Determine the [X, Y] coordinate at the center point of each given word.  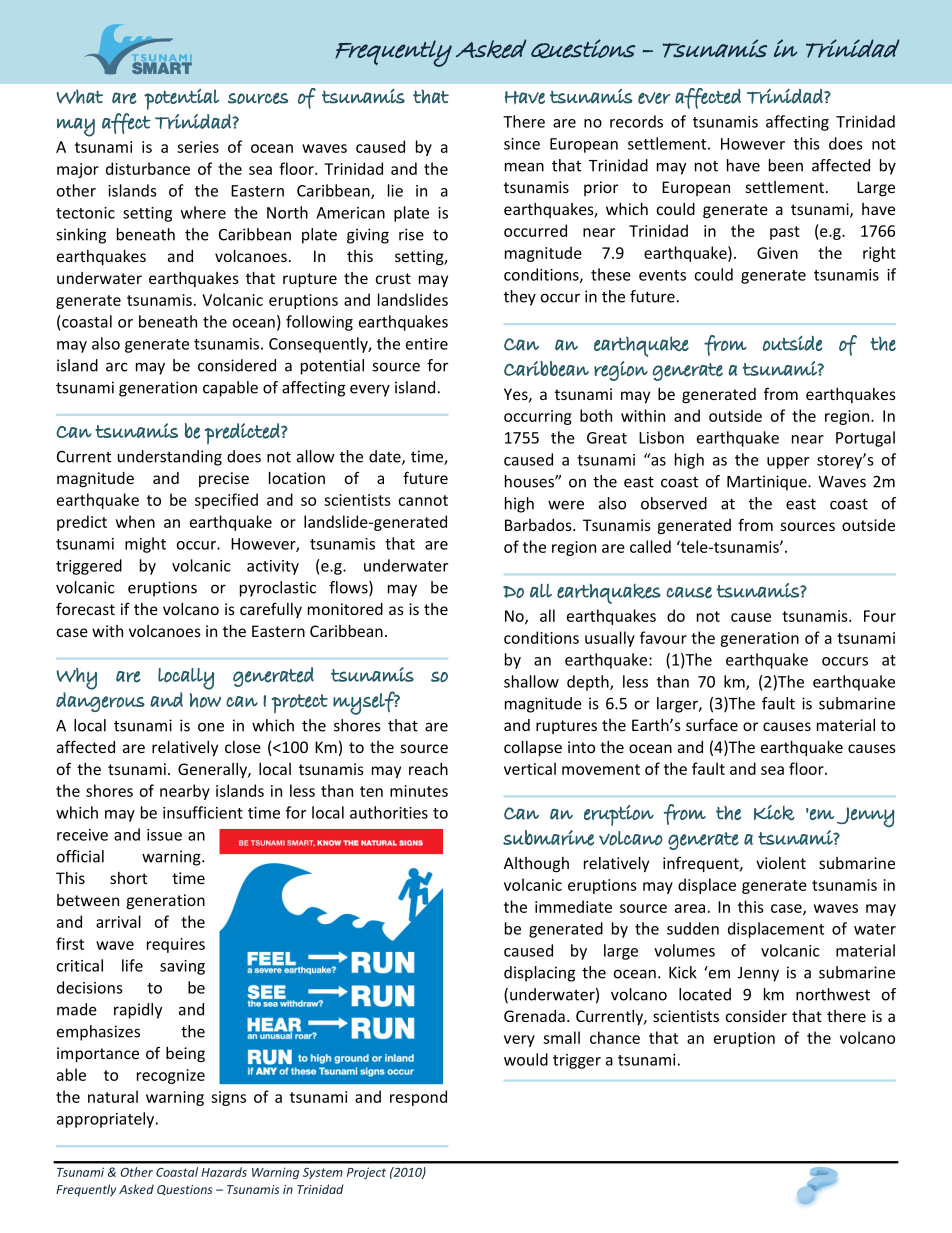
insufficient [203, 812]
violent [781, 863]
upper [788, 463]
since [522, 144]
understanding [169, 458]
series [198, 147]
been [786, 165]
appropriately [107, 1120]
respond [418, 1098]
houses [530, 481]
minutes [419, 791]
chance [615, 1037]
